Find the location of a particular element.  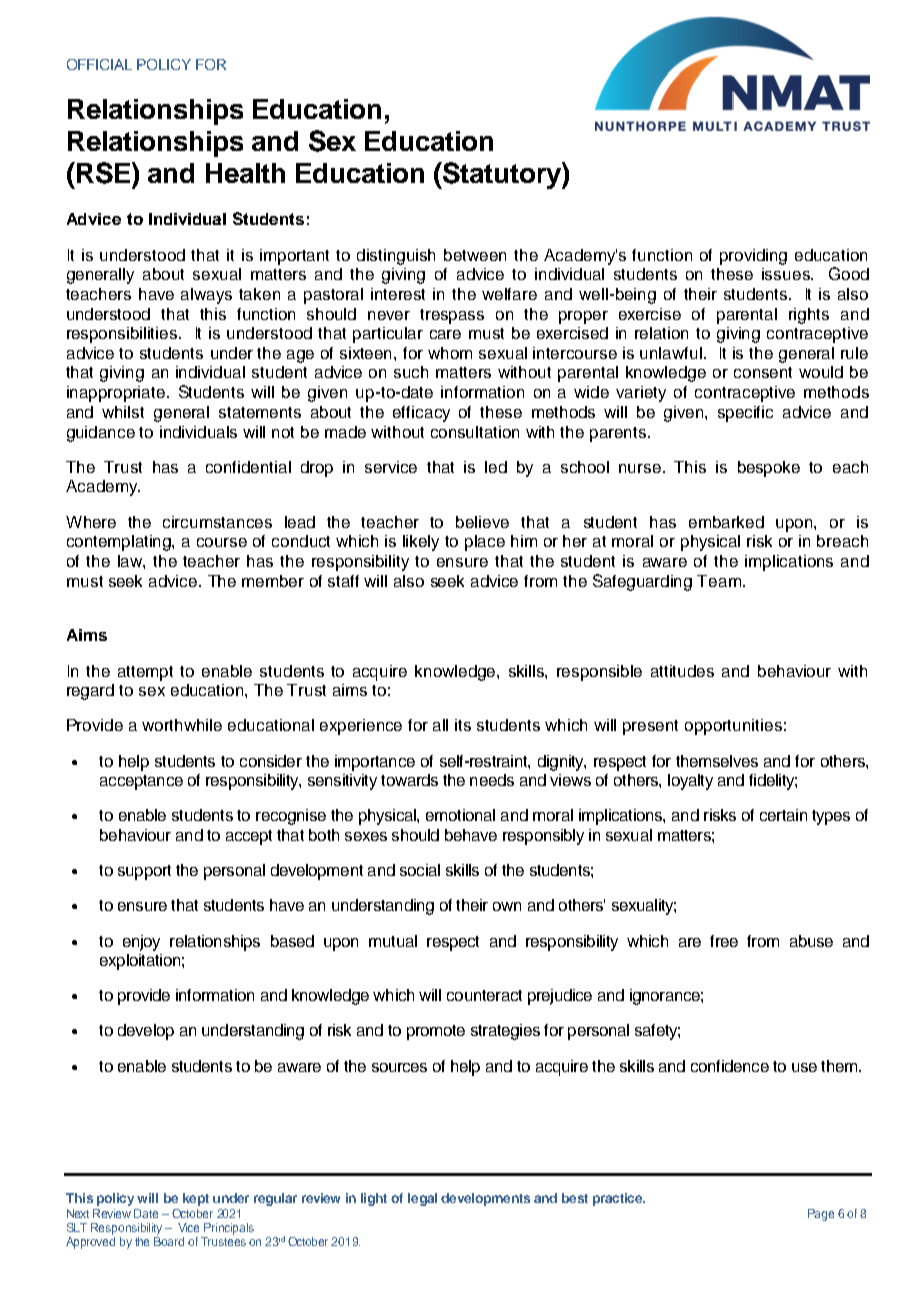

kept is located at coordinates (196, 1199).
